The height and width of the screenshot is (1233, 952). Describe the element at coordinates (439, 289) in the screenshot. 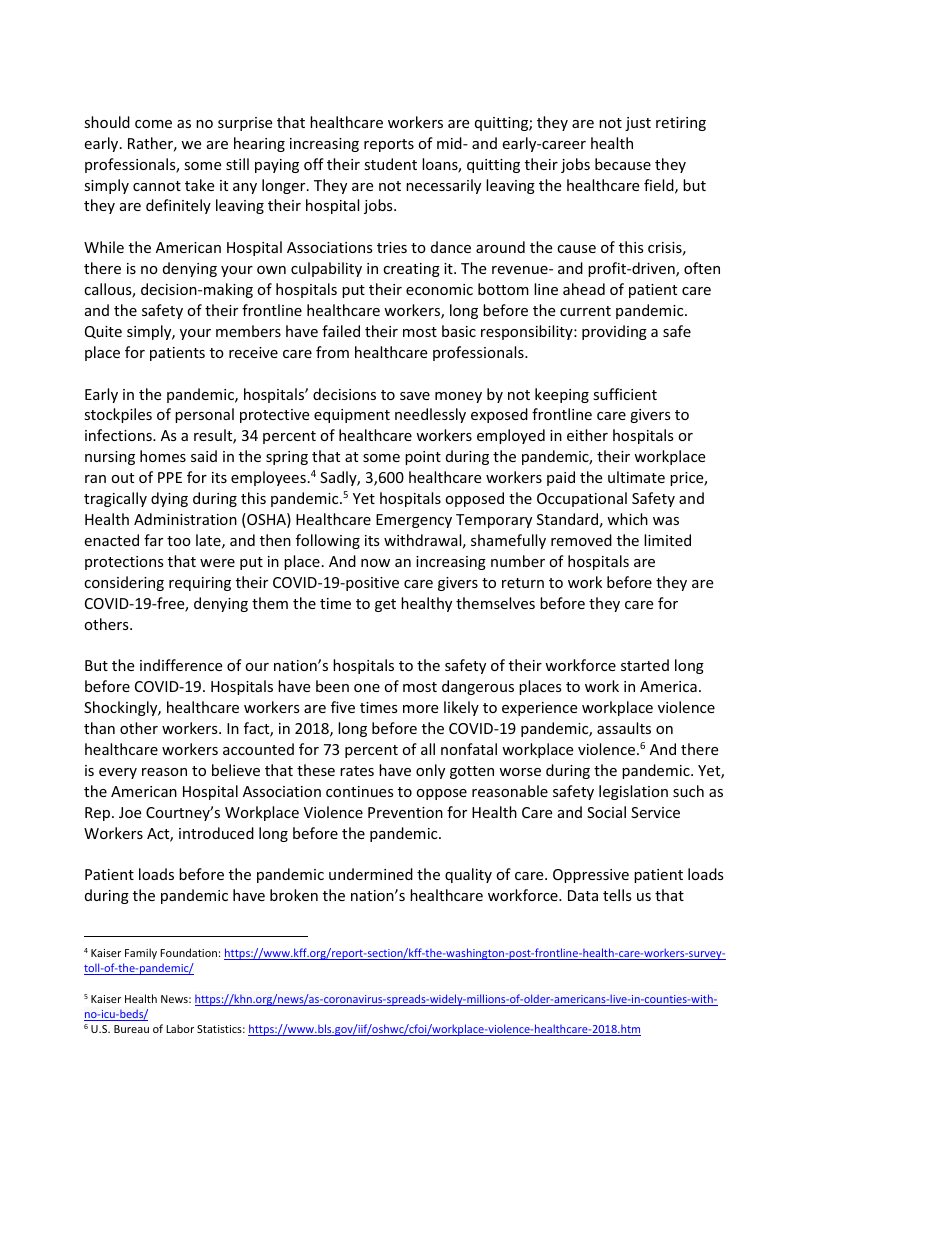

I see `economic` at that location.
